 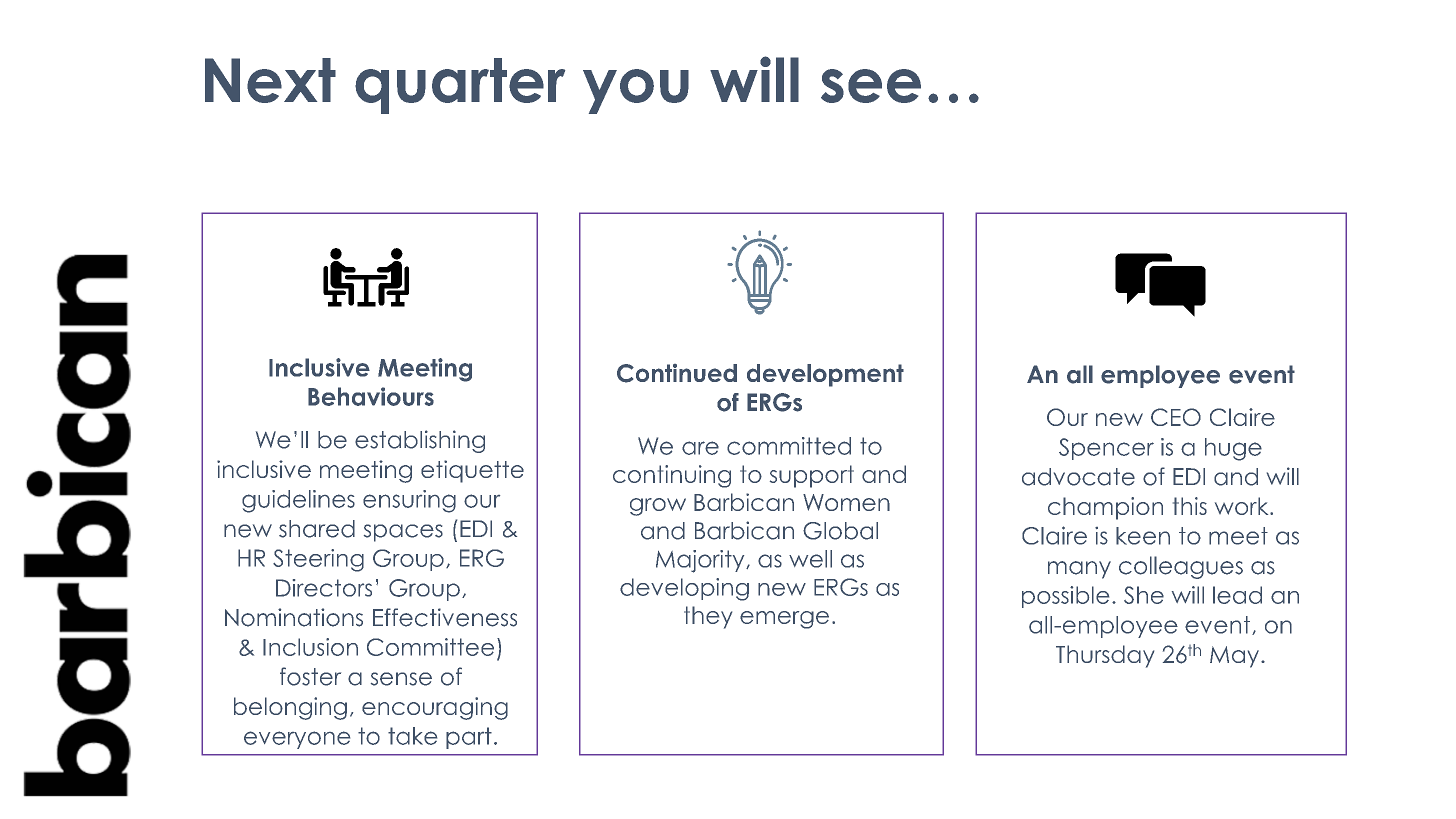 What do you see at coordinates (677, 373) in the screenshot?
I see `Continued` at bounding box center [677, 373].
